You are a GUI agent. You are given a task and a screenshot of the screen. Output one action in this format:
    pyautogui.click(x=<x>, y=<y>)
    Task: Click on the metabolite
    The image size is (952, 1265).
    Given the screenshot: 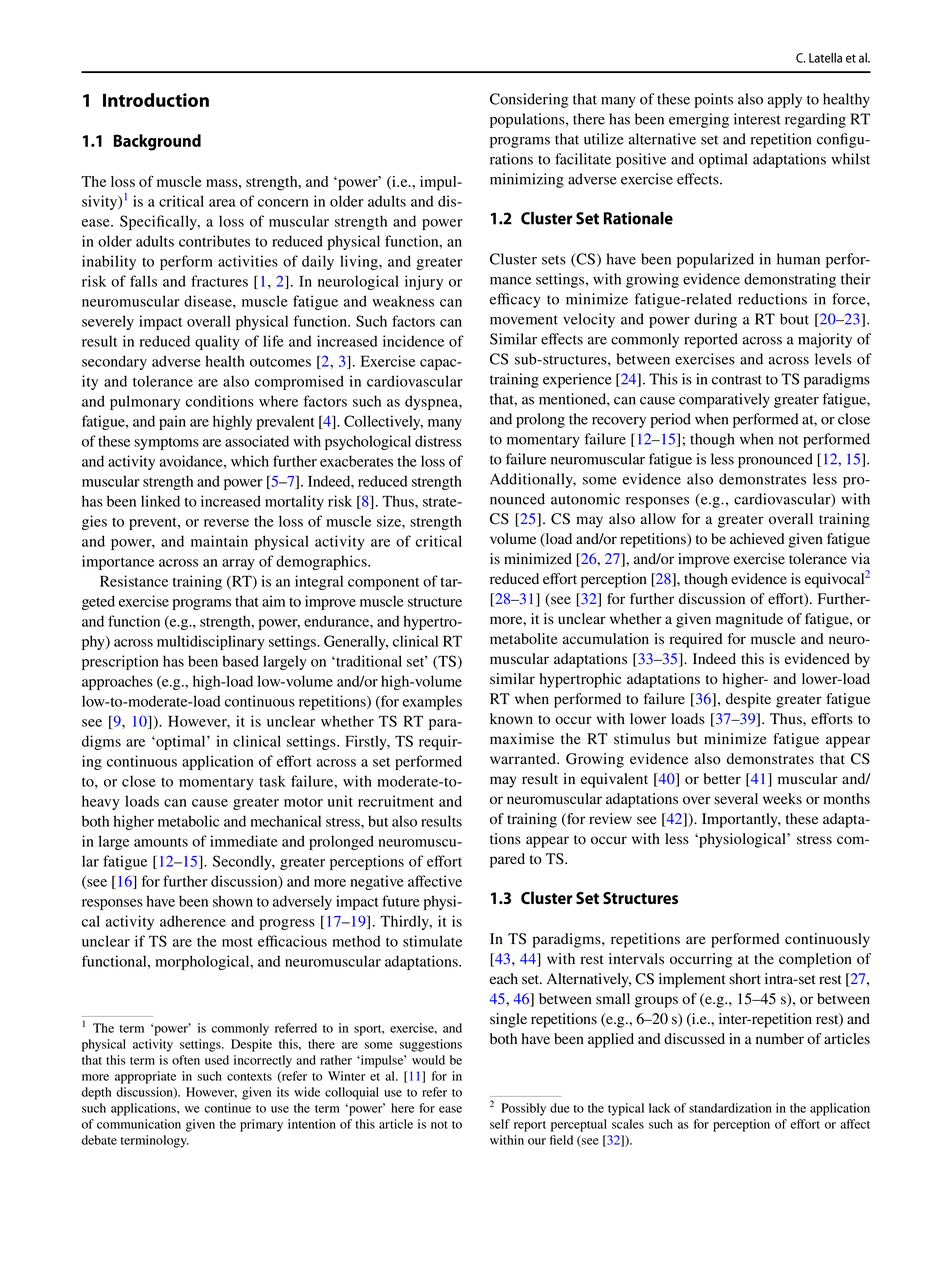 What is the action you would take?
    pyautogui.click(x=524, y=639)
